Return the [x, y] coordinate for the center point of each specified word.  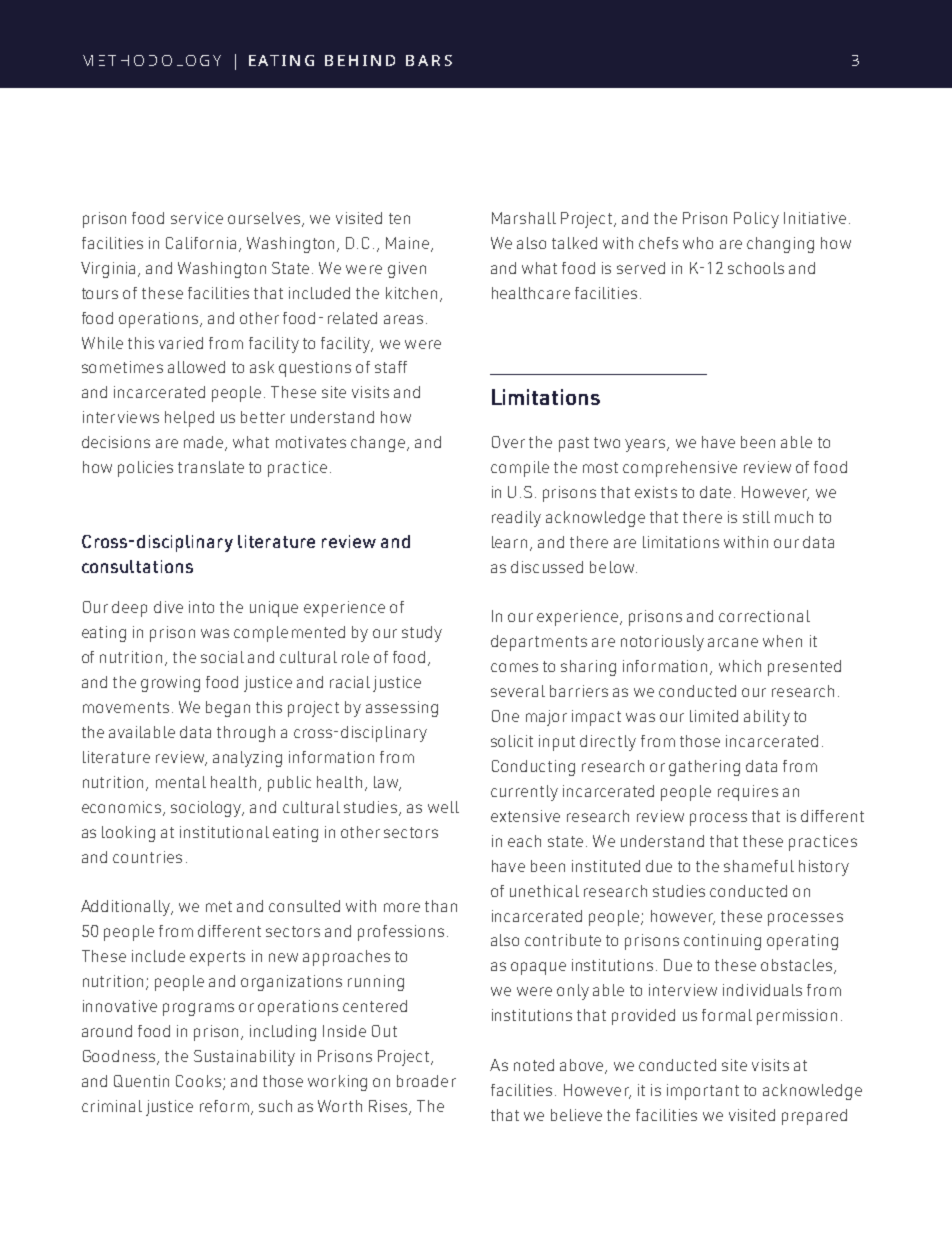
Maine [409, 244]
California [203, 244]
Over [508, 442]
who [698, 243]
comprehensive [680, 469]
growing [170, 684]
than [441, 906]
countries [147, 857]
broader [426, 1081]
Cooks [200, 1082]
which [740, 666]
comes [514, 667]
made [205, 443]
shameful [759, 866]
